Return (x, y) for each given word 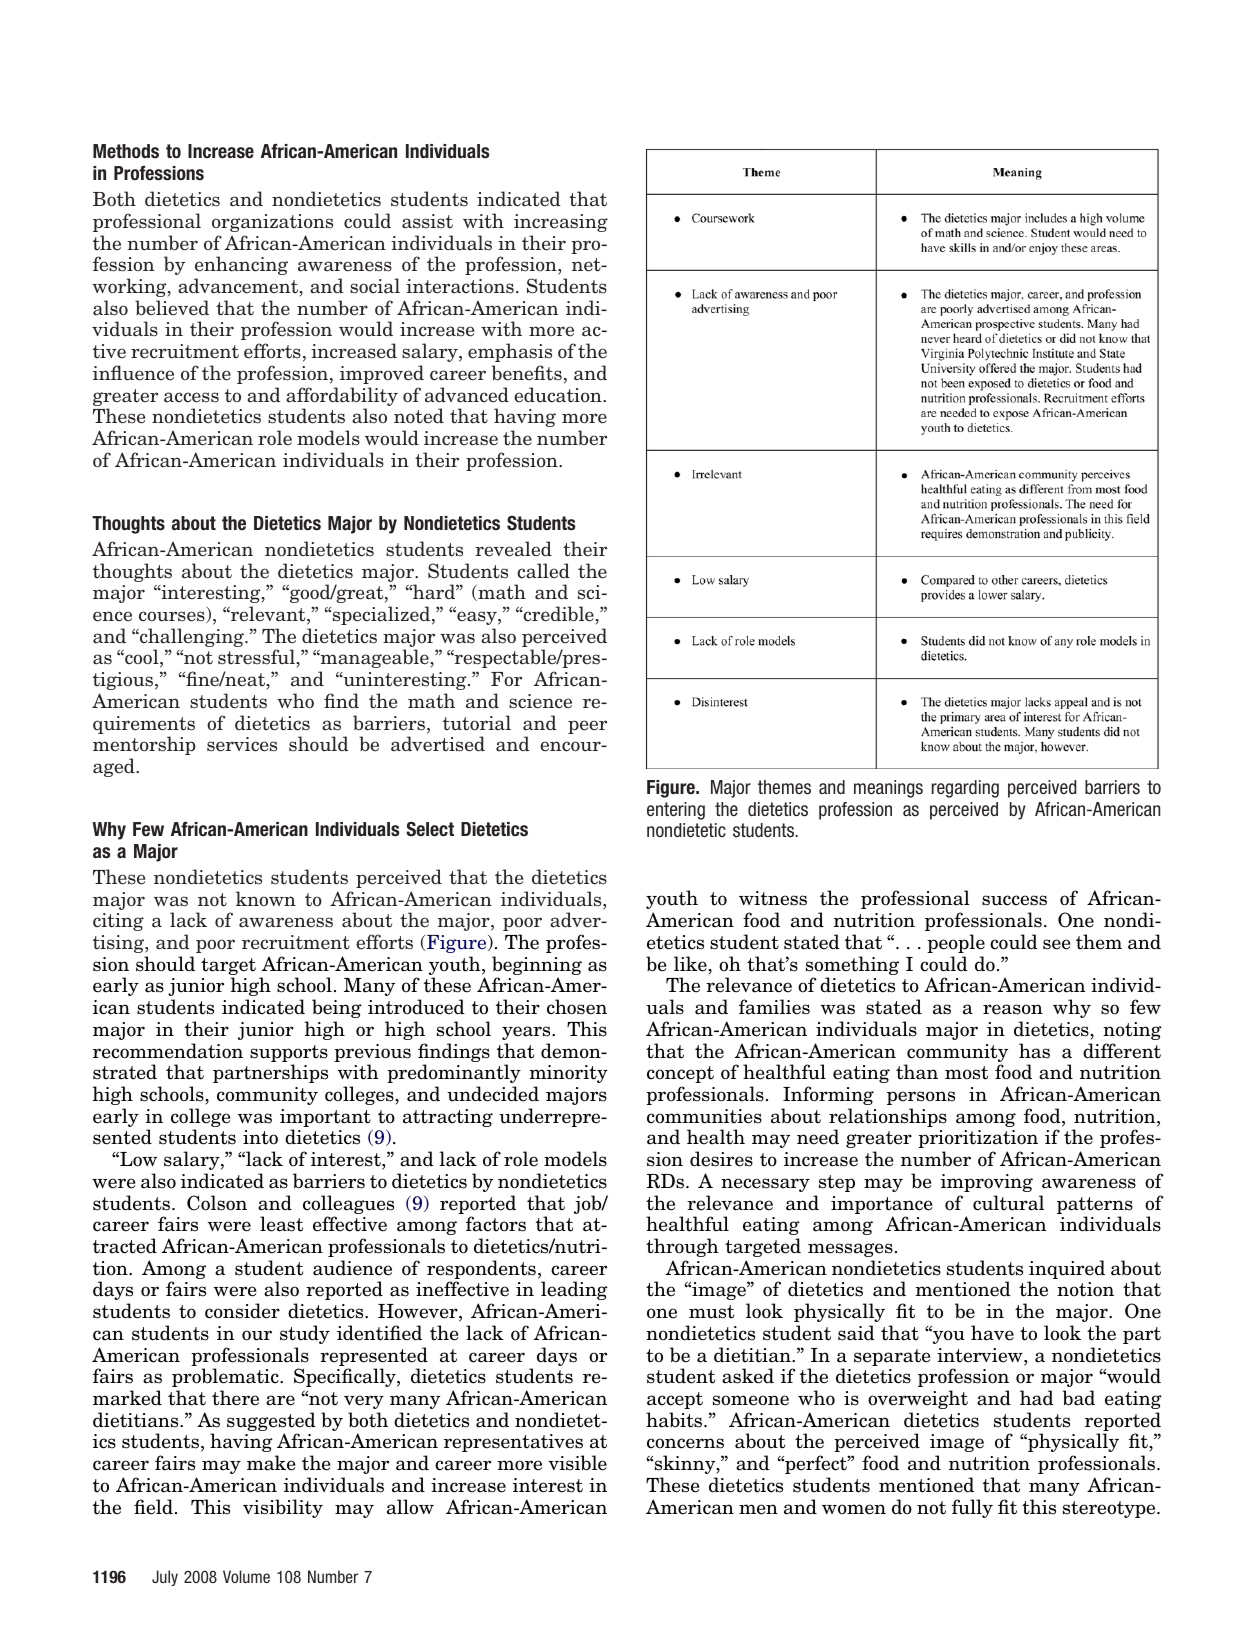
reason (1013, 1009)
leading (574, 1290)
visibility (283, 1508)
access (191, 397)
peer (587, 727)
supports (289, 1055)
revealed (513, 549)
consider (242, 1311)
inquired (1066, 1271)
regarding (965, 789)
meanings (888, 789)
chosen (577, 1007)
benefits (527, 373)
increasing (561, 223)
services (242, 744)
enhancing (241, 265)
